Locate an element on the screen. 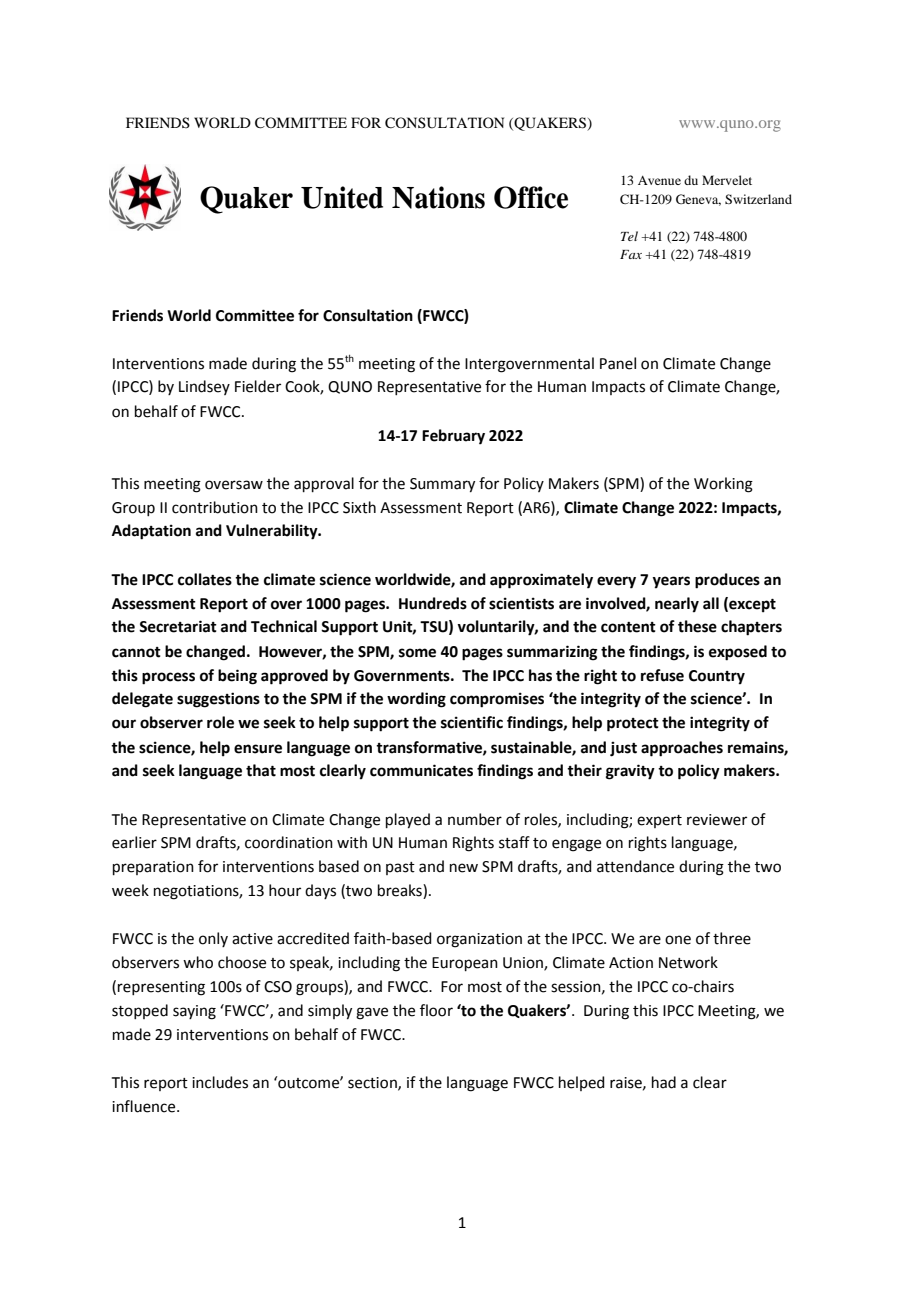 This screenshot has width=924, height=1308. Office is located at coordinates (531, 197).
